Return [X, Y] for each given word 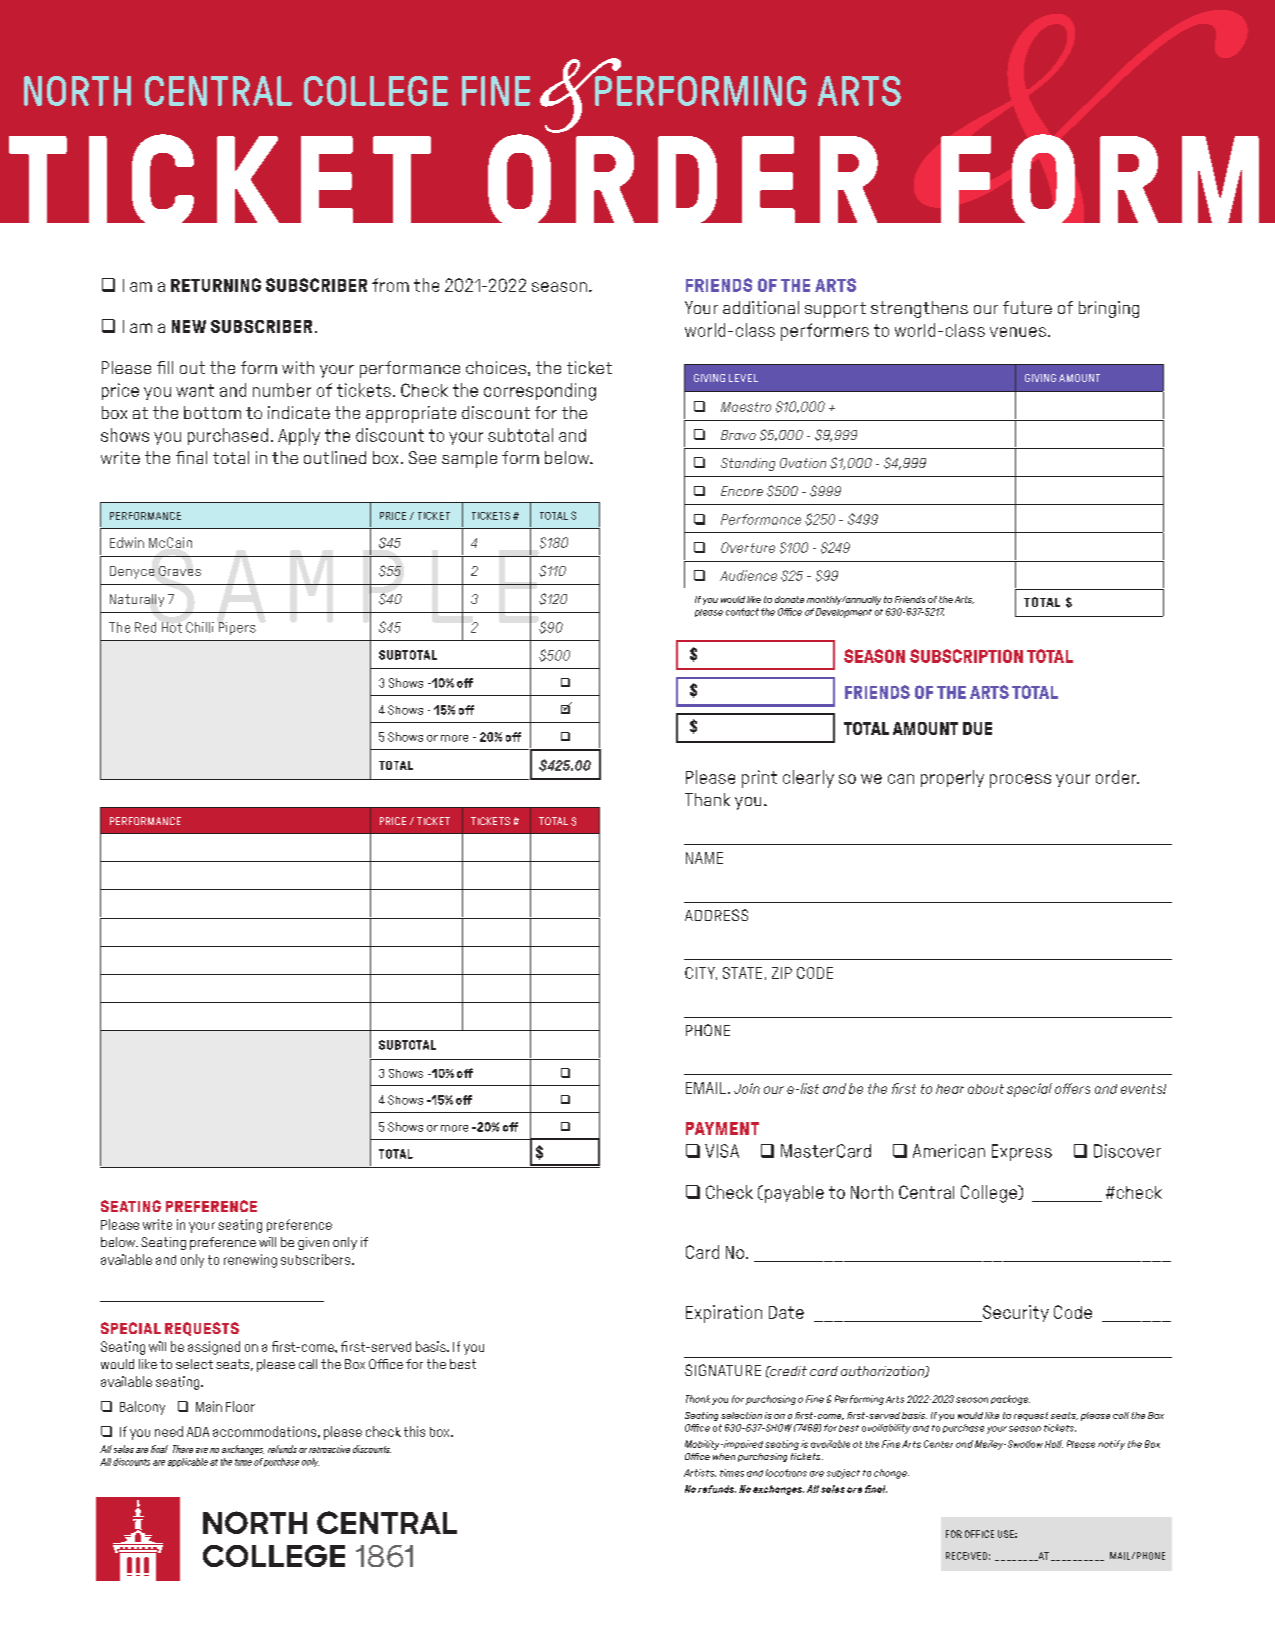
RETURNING [216, 285]
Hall [1054, 1444]
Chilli [200, 627]
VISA [722, 1151]
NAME [704, 858]
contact [742, 612]
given [313, 1243]
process [1020, 781]
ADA [198, 1432]
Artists [700, 1473]
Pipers [237, 628]
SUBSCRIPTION [966, 656]
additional [761, 307]
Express [1022, 1152]
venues [1018, 332]
